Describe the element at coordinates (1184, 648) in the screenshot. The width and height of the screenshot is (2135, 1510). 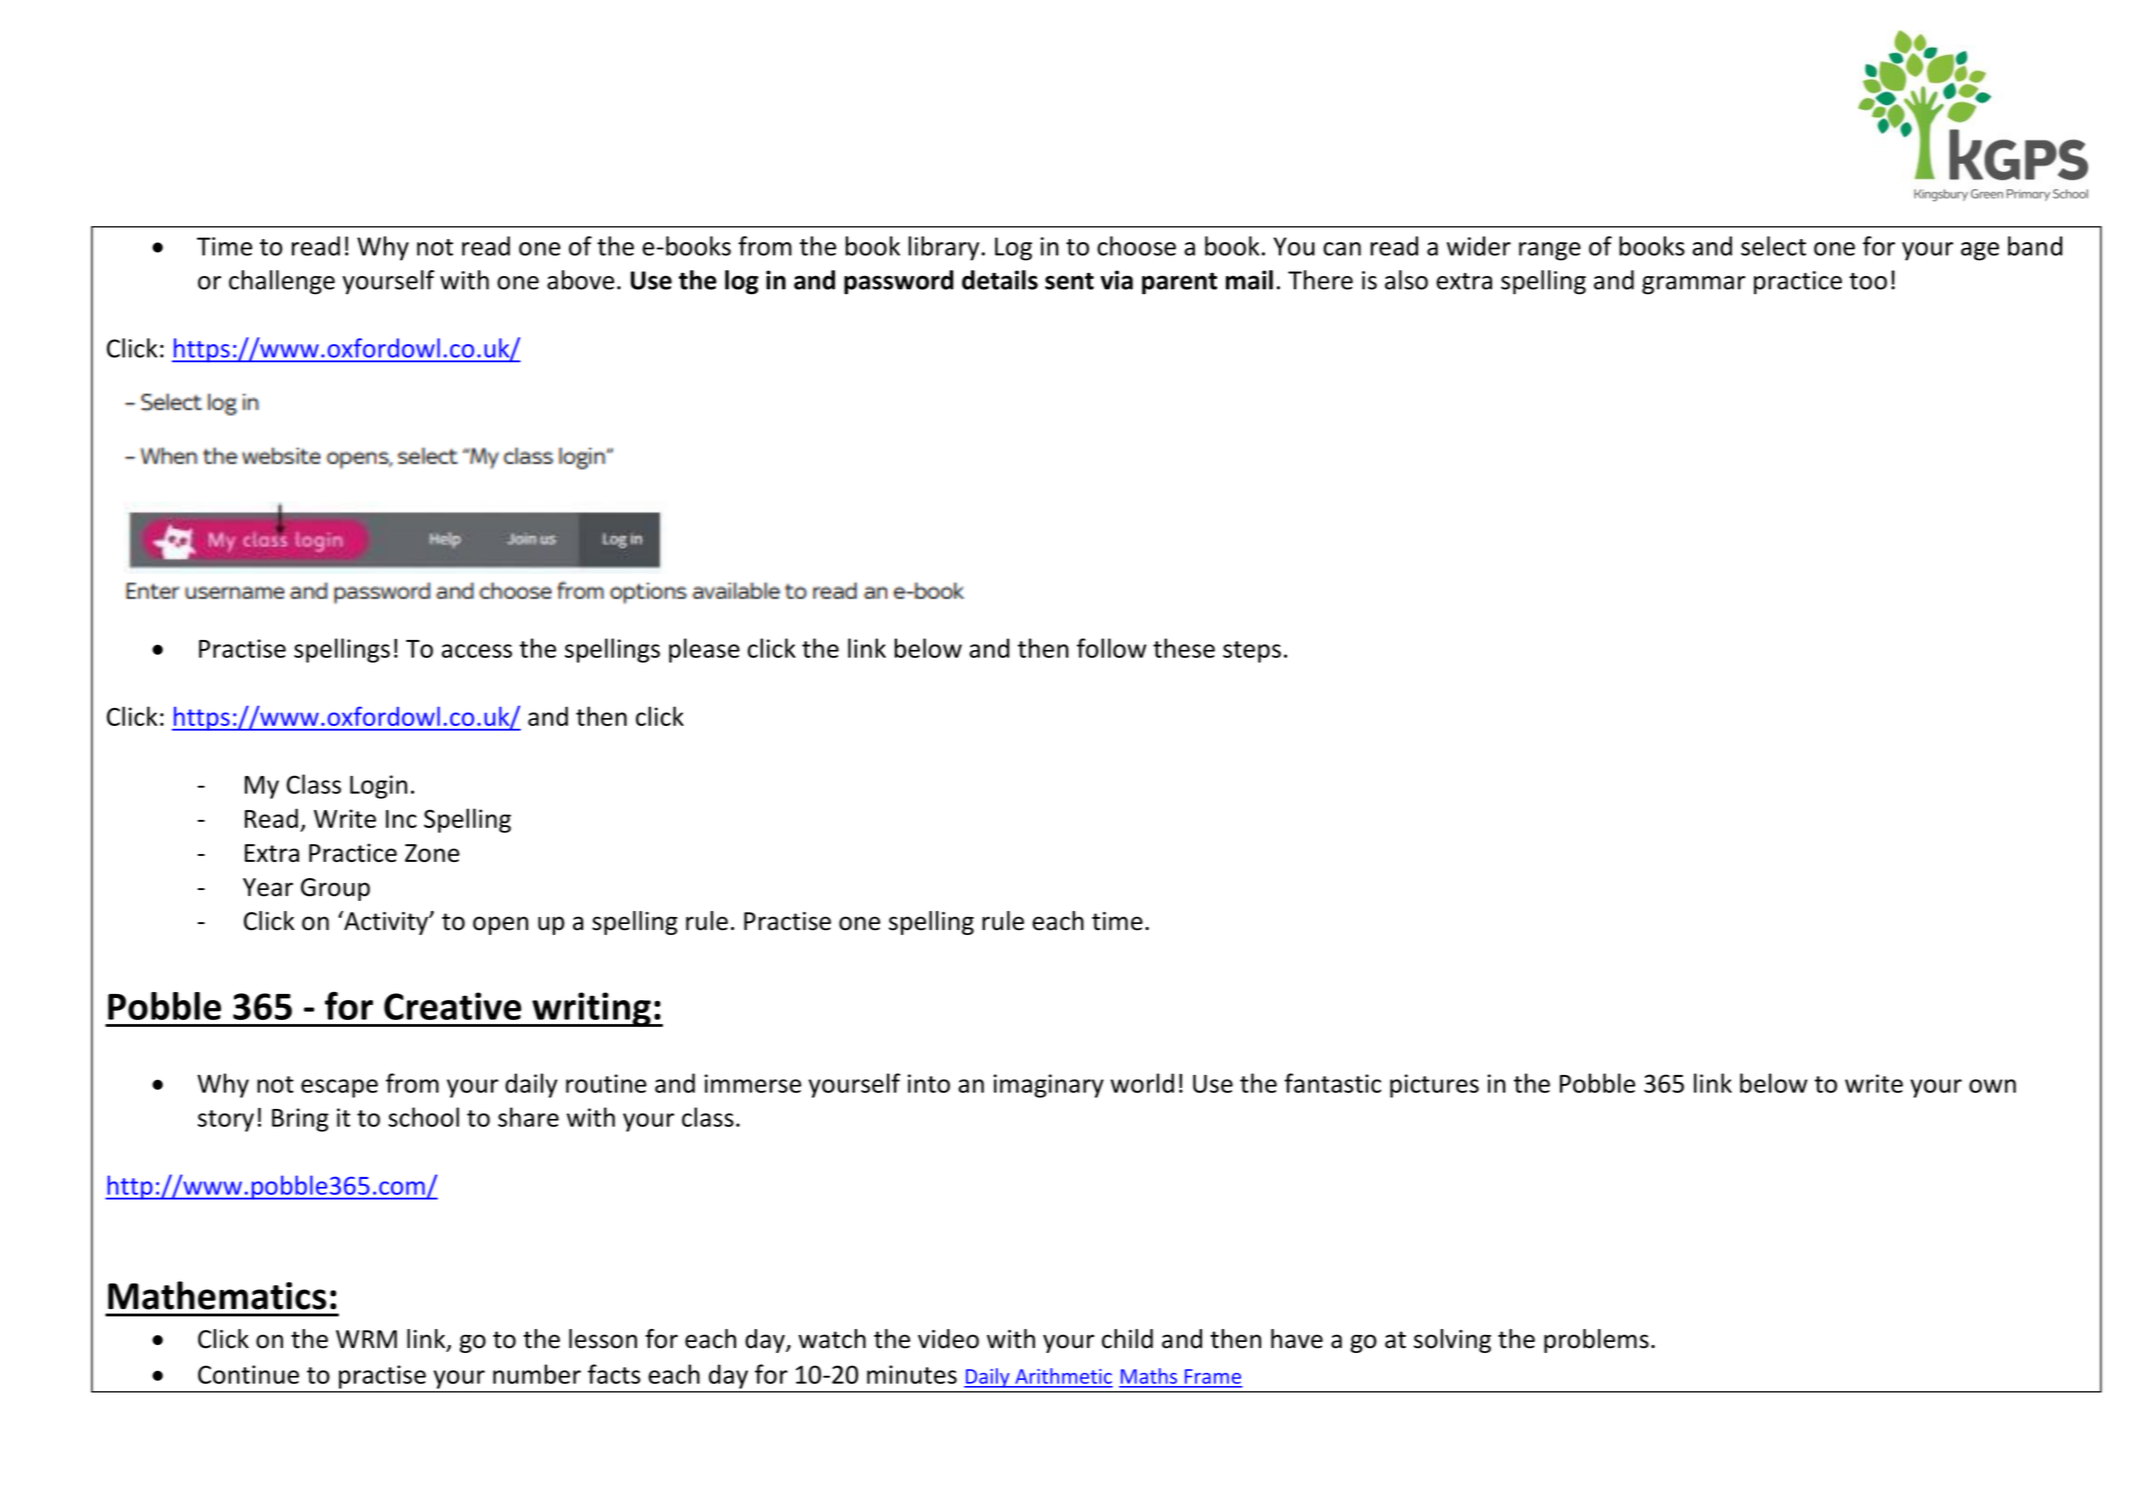
I see `these` at that location.
